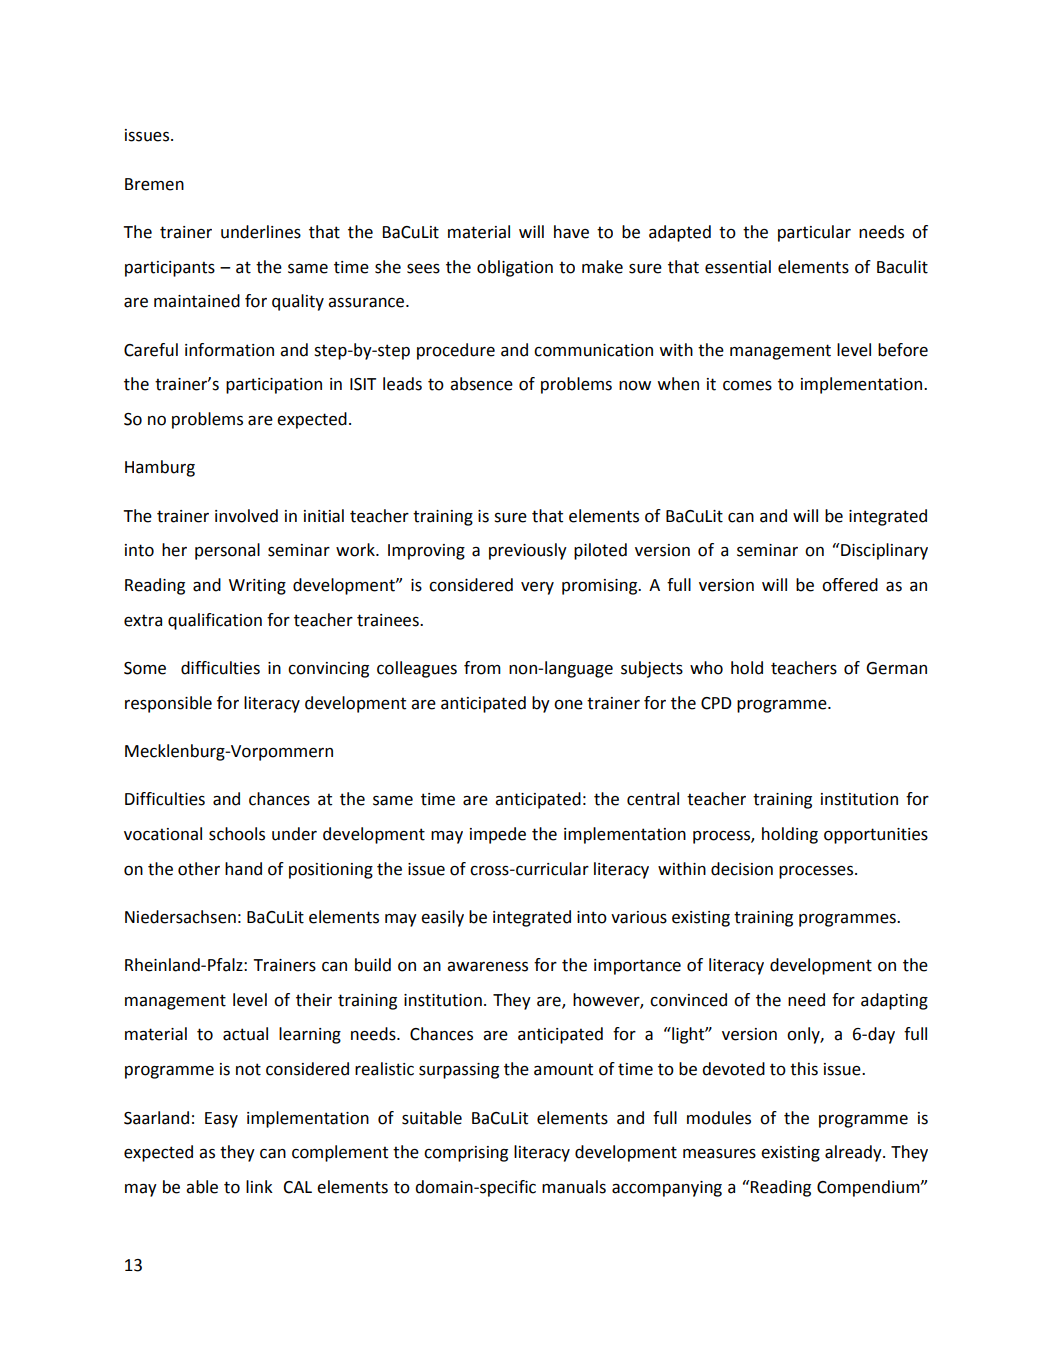 The height and width of the screenshot is (1361, 1052). Describe the element at coordinates (154, 184) in the screenshot. I see `Bremen` at that location.
